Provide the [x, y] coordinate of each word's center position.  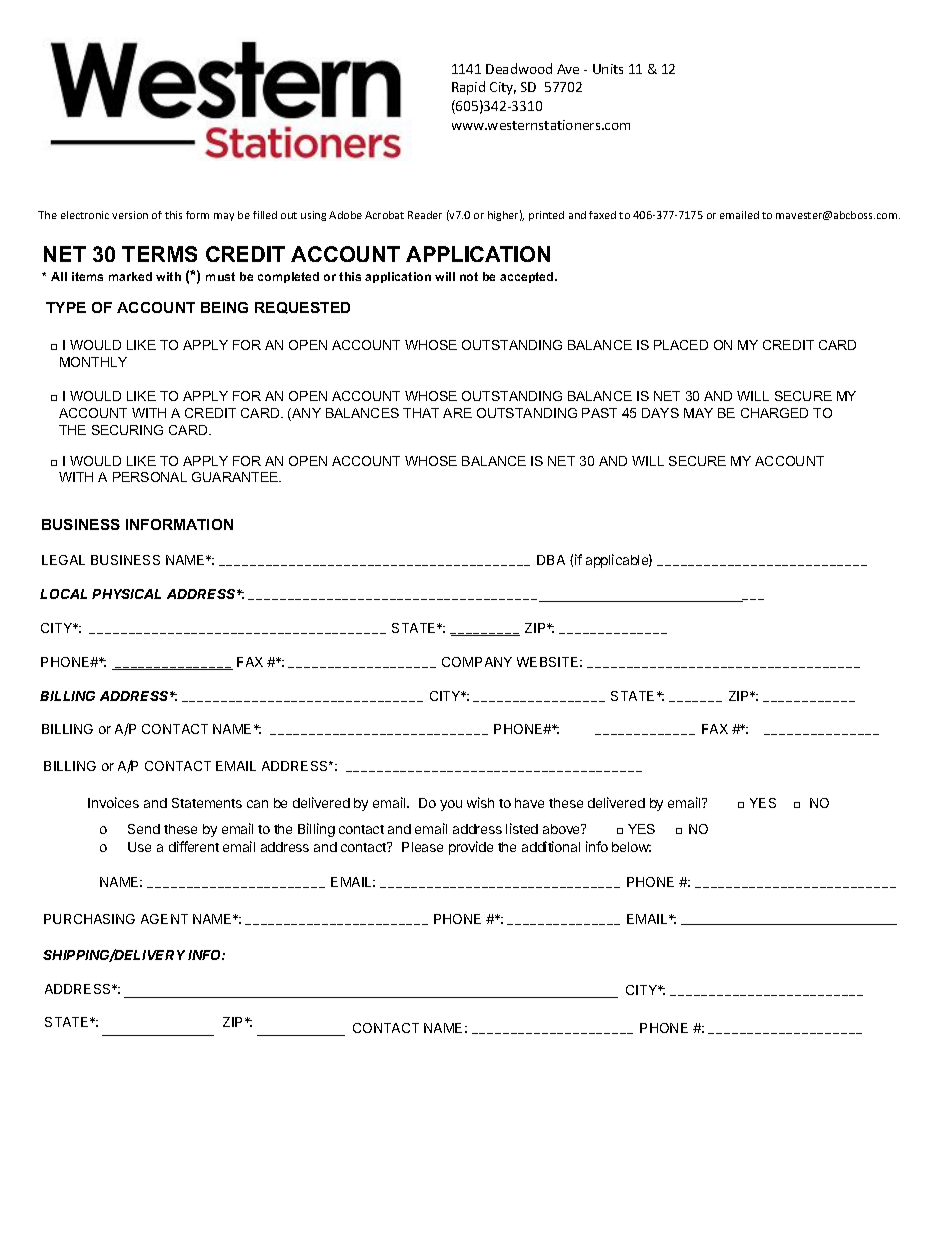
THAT [421, 413]
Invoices [113, 802]
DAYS [660, 413]
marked [130, 276]
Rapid [468, 88]
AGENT [164, 919]
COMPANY [477, 662]
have [529, 803]
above [563, 829]
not [469, 276]
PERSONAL [150, 477]
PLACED [681, 345]
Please [422, 847]
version [130, 215]
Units [608, 69]
